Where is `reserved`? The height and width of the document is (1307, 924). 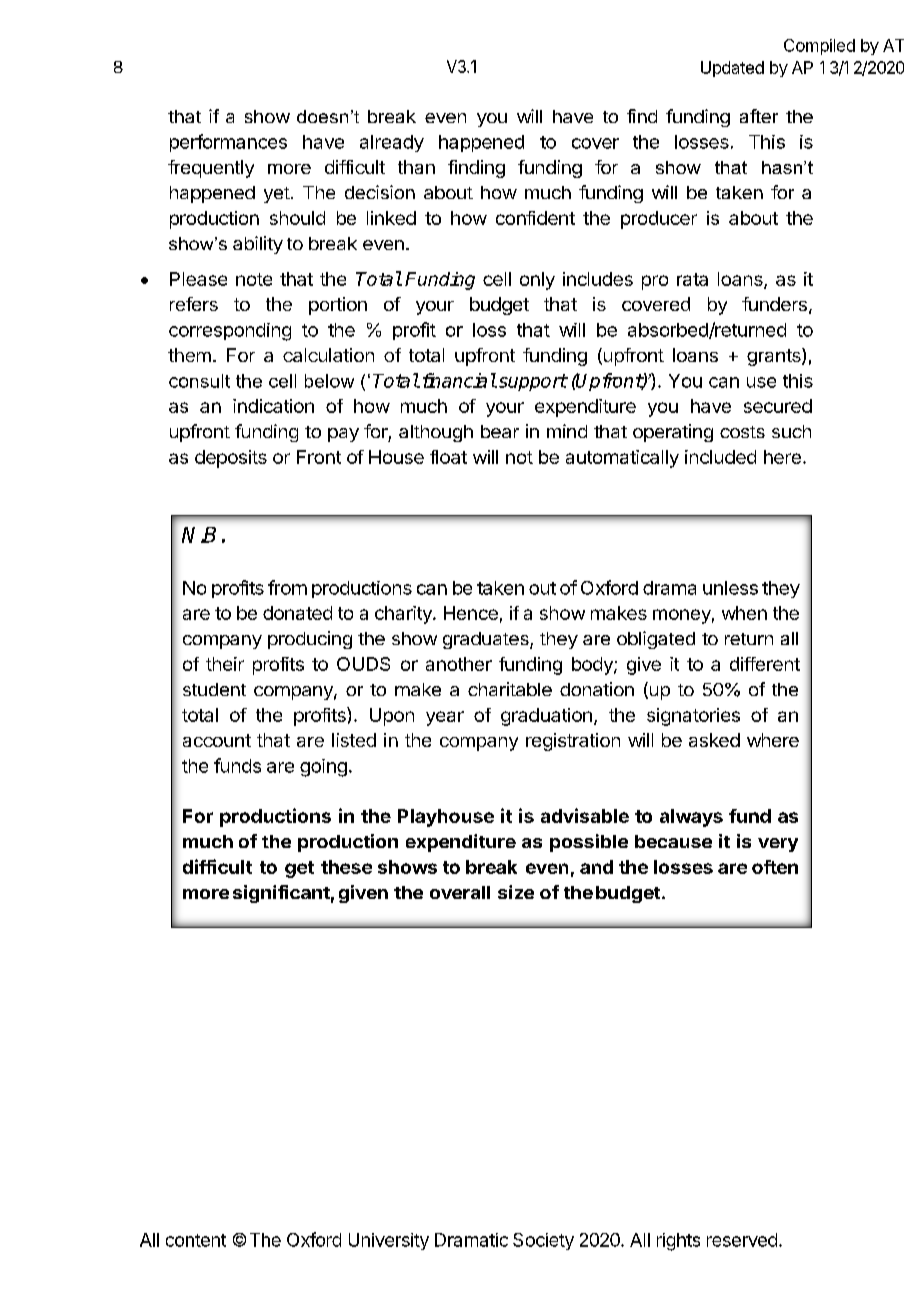 reserved is located at coordinates (742, 1240).
